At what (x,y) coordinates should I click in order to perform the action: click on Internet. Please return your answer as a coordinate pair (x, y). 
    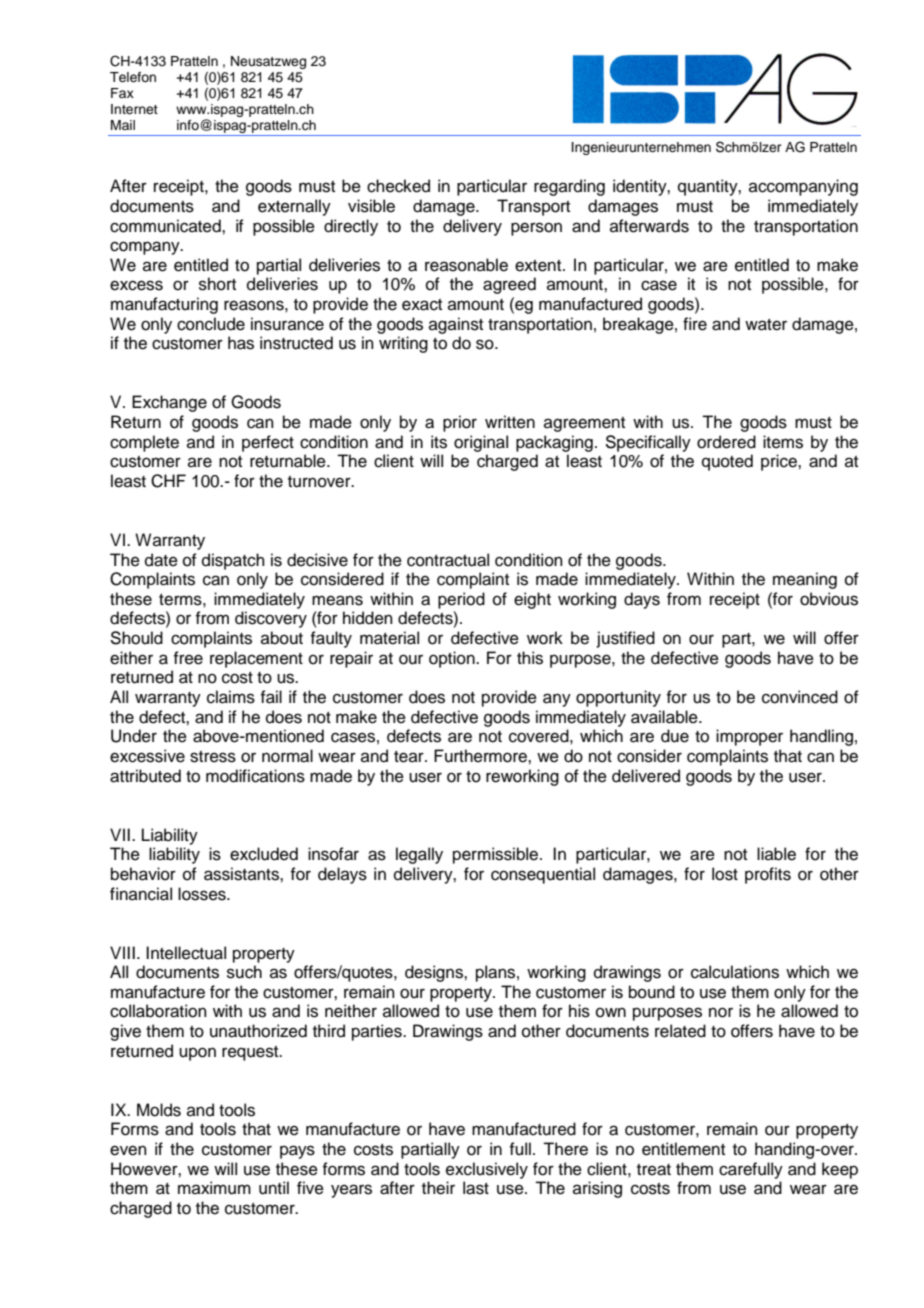
    Looking at the image, I should click on (134, 109).
